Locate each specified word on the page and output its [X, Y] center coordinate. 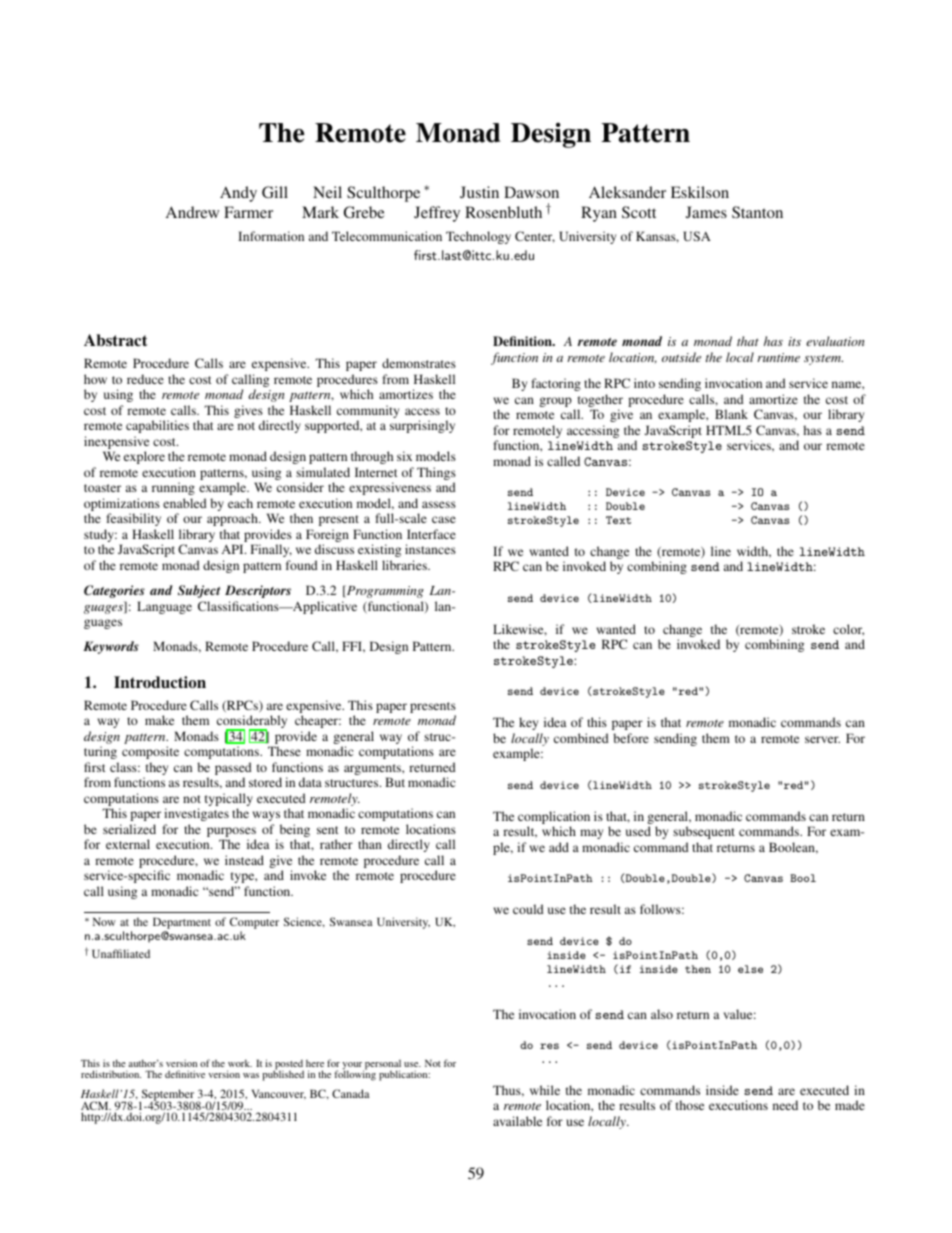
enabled [185, 503]
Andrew [192, 212]
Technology [478, 237]
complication [554, 819]
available [517, 1121]
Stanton [757, 212]
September [168, 1096]
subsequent [704, 832]
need [785, 1105]
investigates [196, 814]
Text [618, 520]
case [444, 519]
